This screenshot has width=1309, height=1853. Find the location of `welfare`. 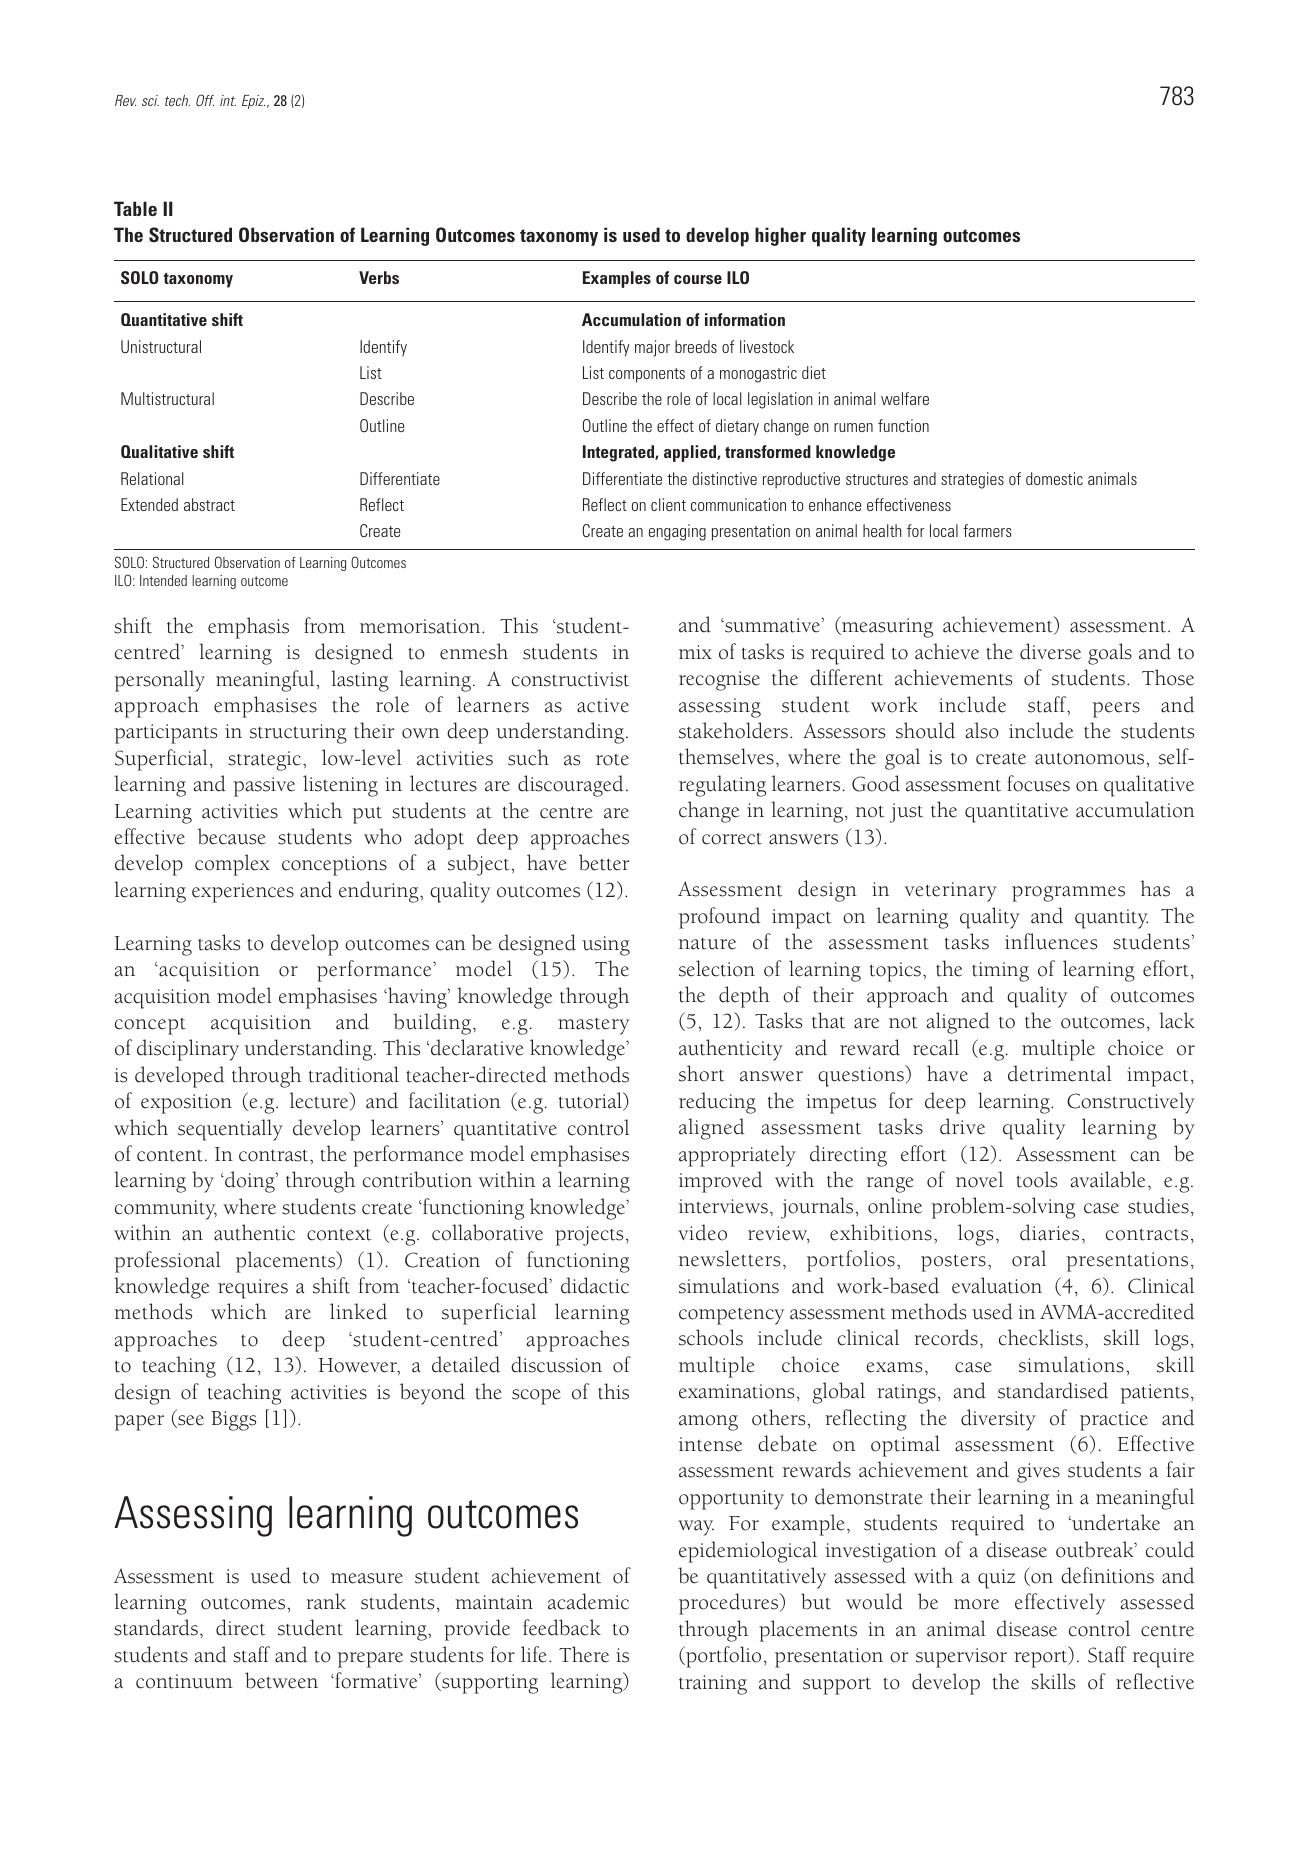

welfare is located at coordinates (905, 398).
